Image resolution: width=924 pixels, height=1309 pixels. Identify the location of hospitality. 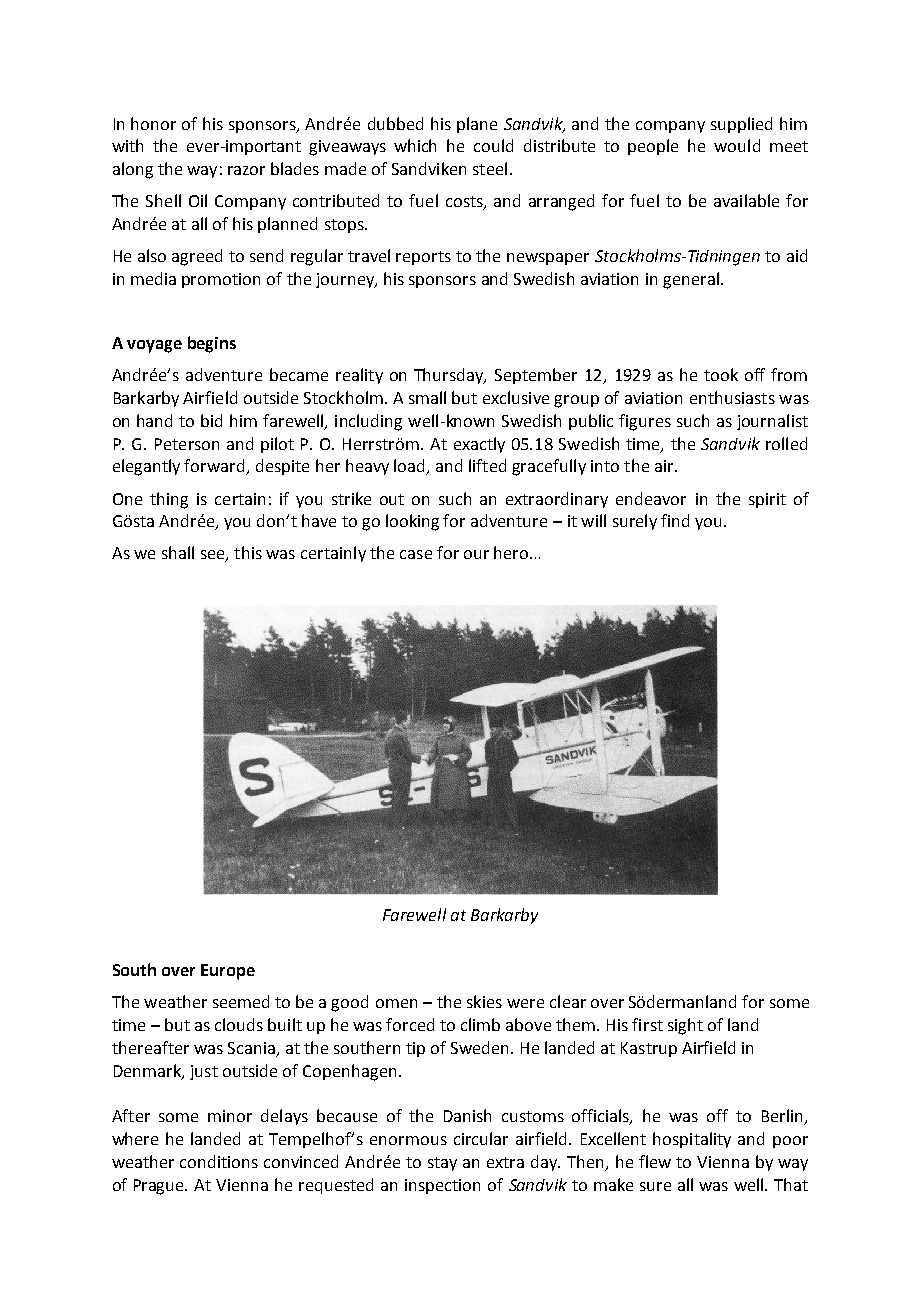
(692, 1140).
